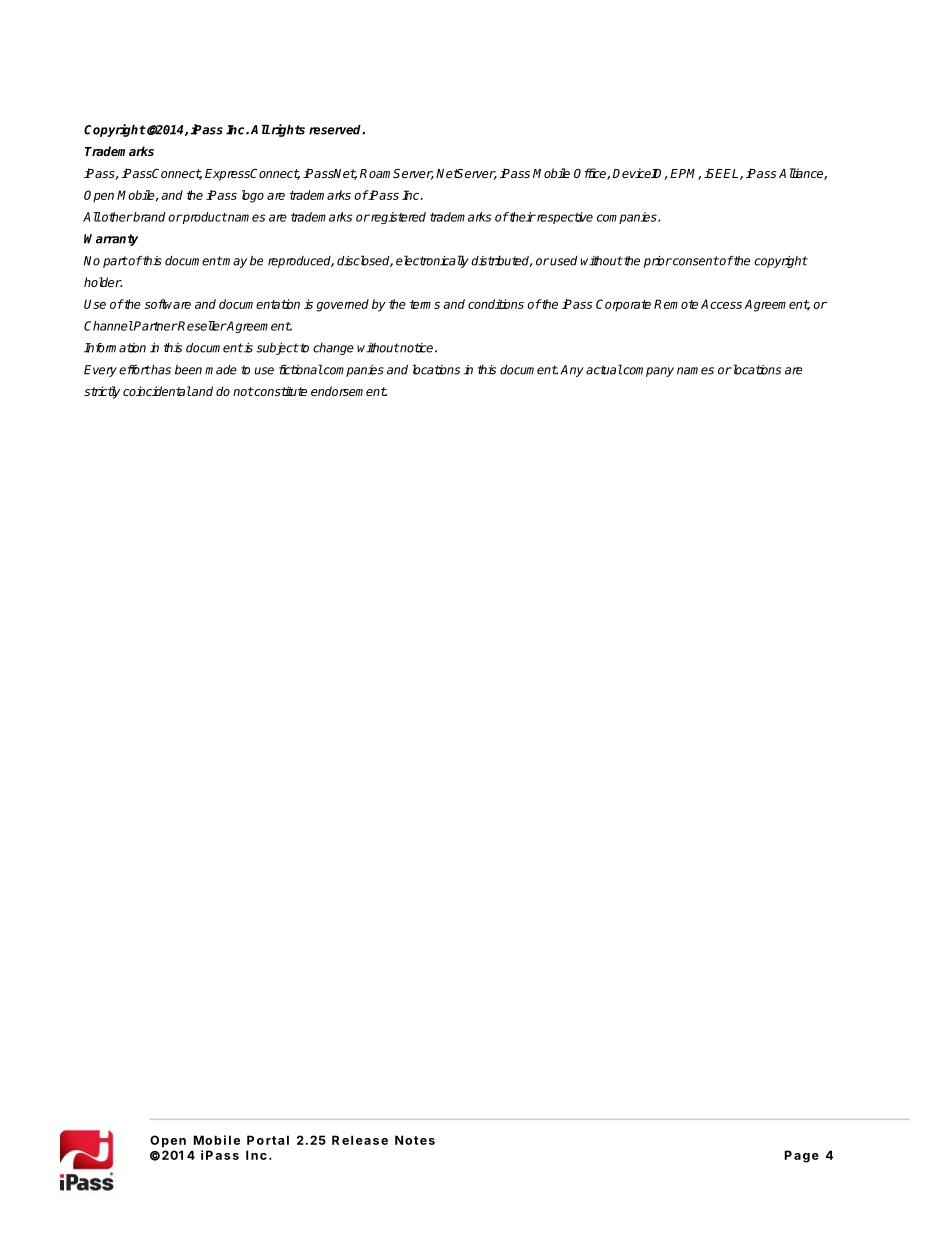 The width and height of the screenshot is (952, 1233). I want to click on Access, so click(721, 304).
